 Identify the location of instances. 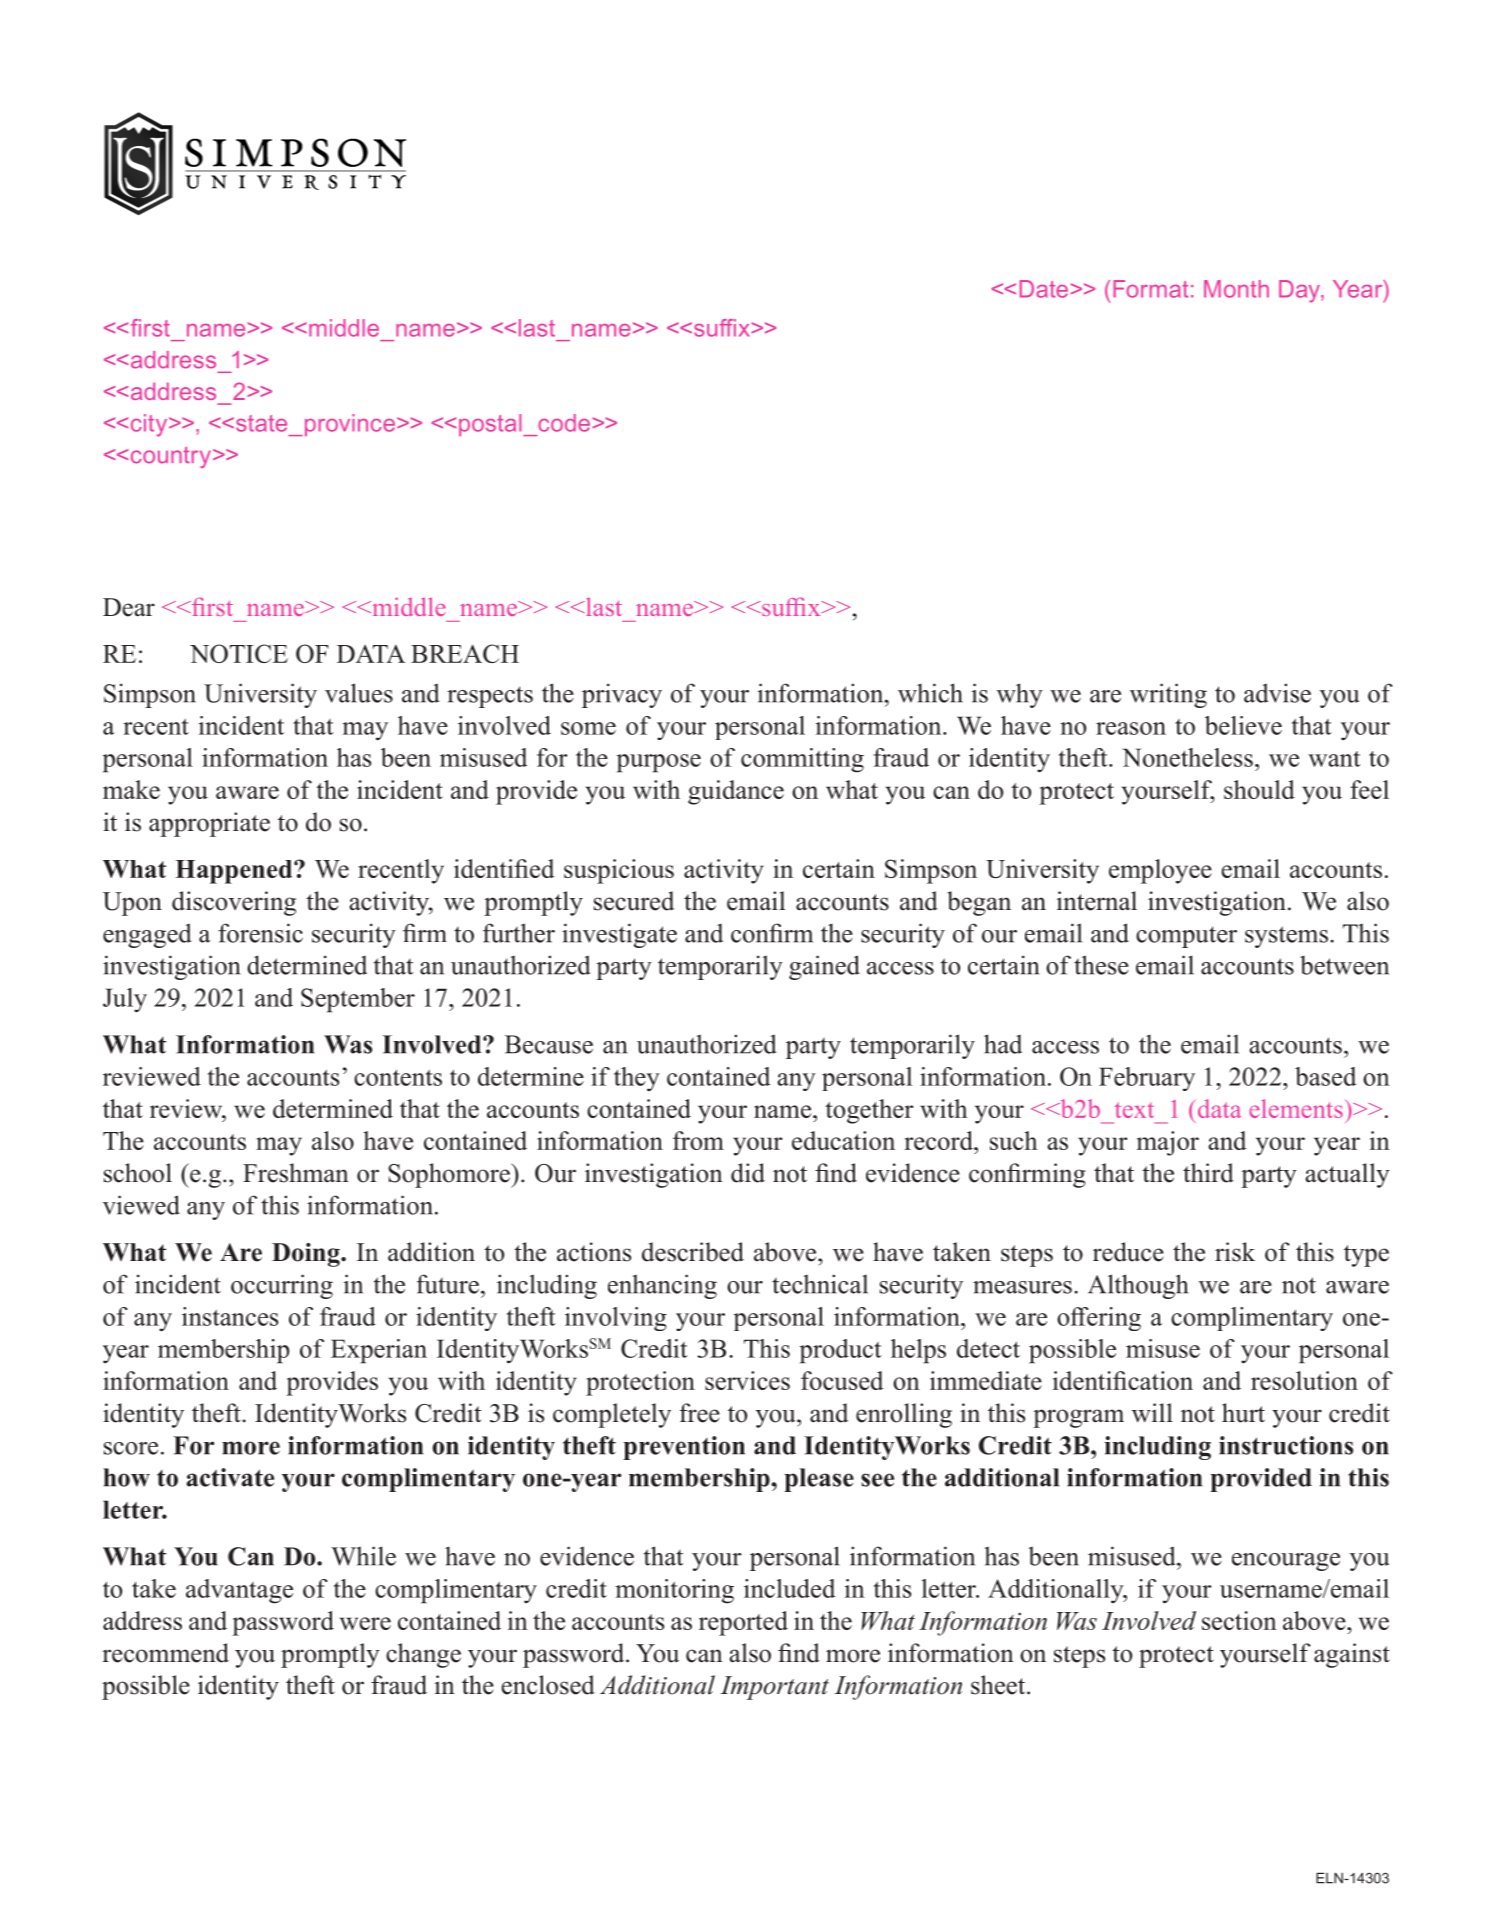
(230, 1316).
